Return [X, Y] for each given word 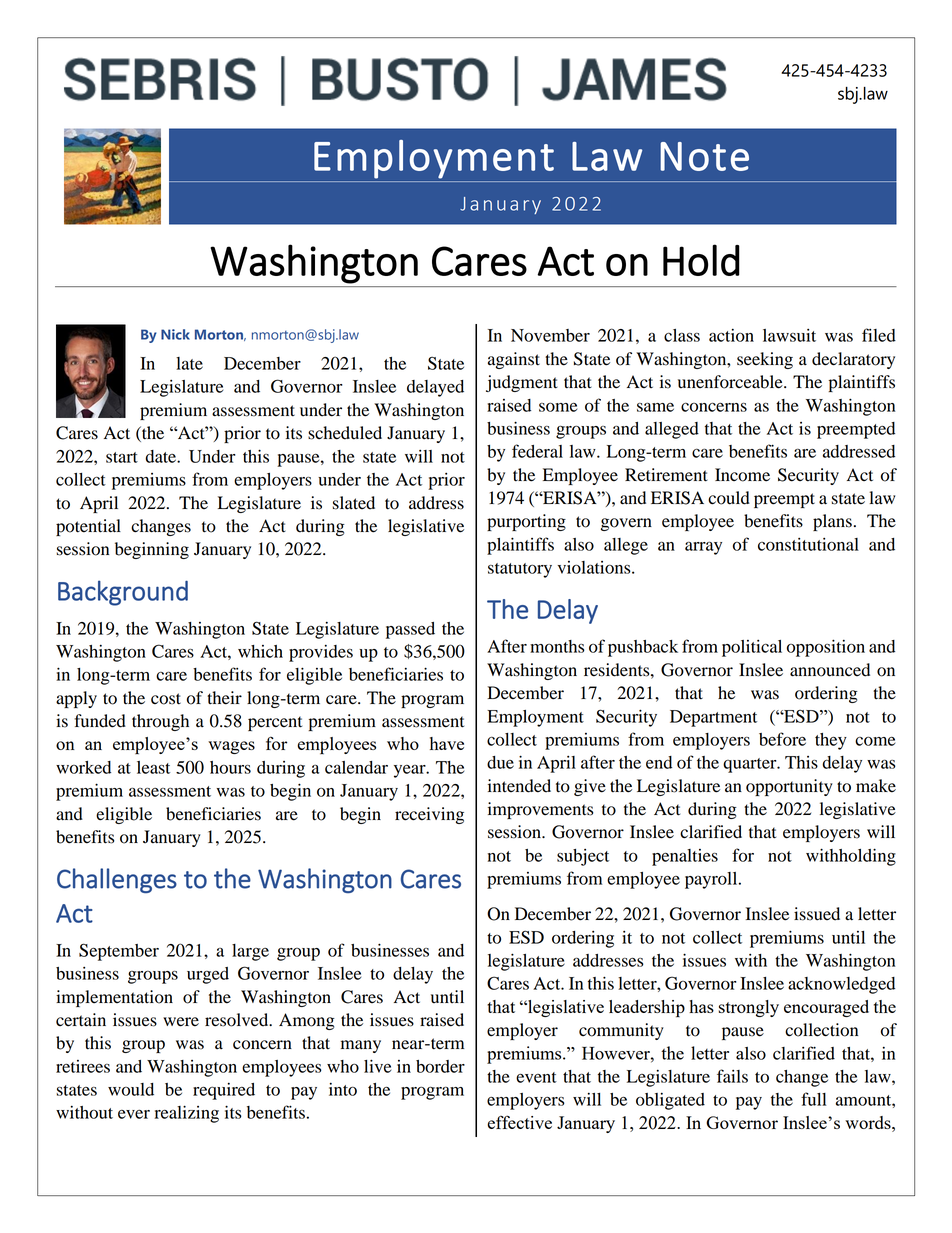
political [752, 648]
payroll [712, 880]
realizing [186, 1114]
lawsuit [789, 335]
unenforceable [731, 382]
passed [410, 630]
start [122, 457]
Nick [175, 334]
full [813, 1099]
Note [704, 156]
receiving [429, 815]
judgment [522, 383]
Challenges [117, 880]
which [260, 651]
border [440, 1066]
